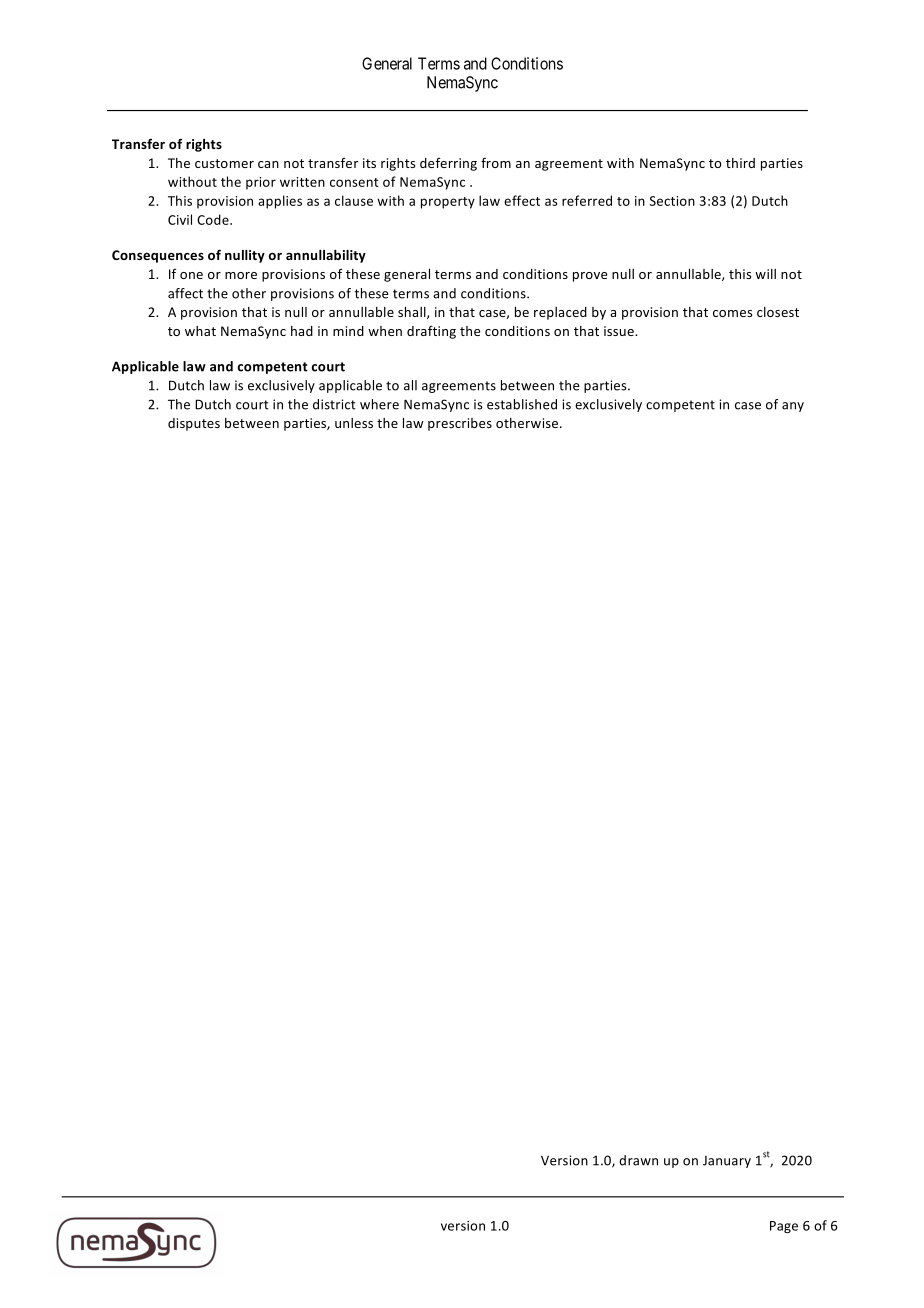 This image has height=1308, width=924. Describe the element at coordinates (784, 1227) in the image. I see `Page` at that location.
